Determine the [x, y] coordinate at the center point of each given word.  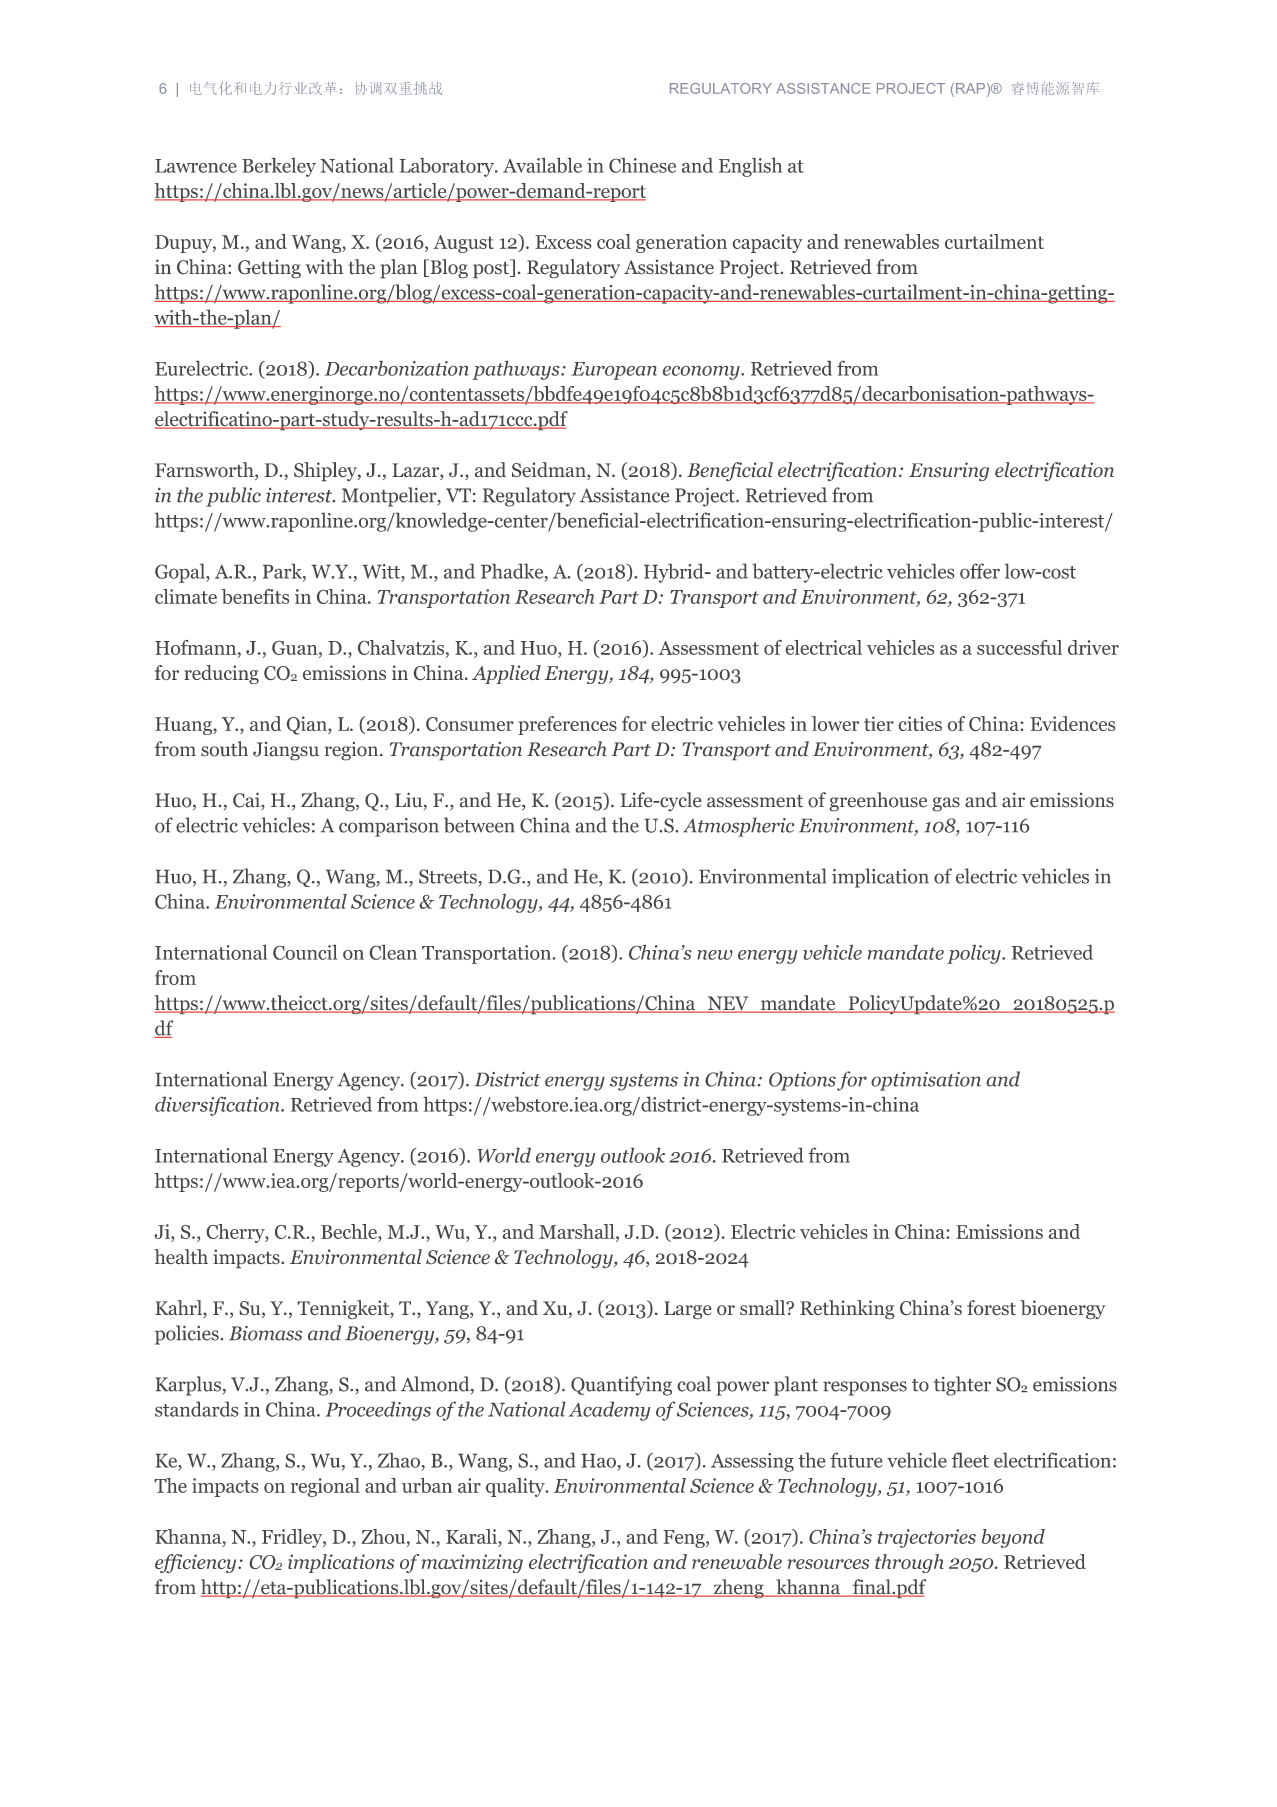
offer [980, 571]
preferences [567, 725]
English [750, 167]
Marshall [578, 1231]
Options [802, 1081]
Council [305, 952]
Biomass [265, 1333]
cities [920, 723]
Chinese [642, 165]
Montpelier [390, 497]
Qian [308, 725]
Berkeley [279, 167]
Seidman [550, 471]
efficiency [197, 1563]
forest [991, 1307]
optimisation [926, 1081]
